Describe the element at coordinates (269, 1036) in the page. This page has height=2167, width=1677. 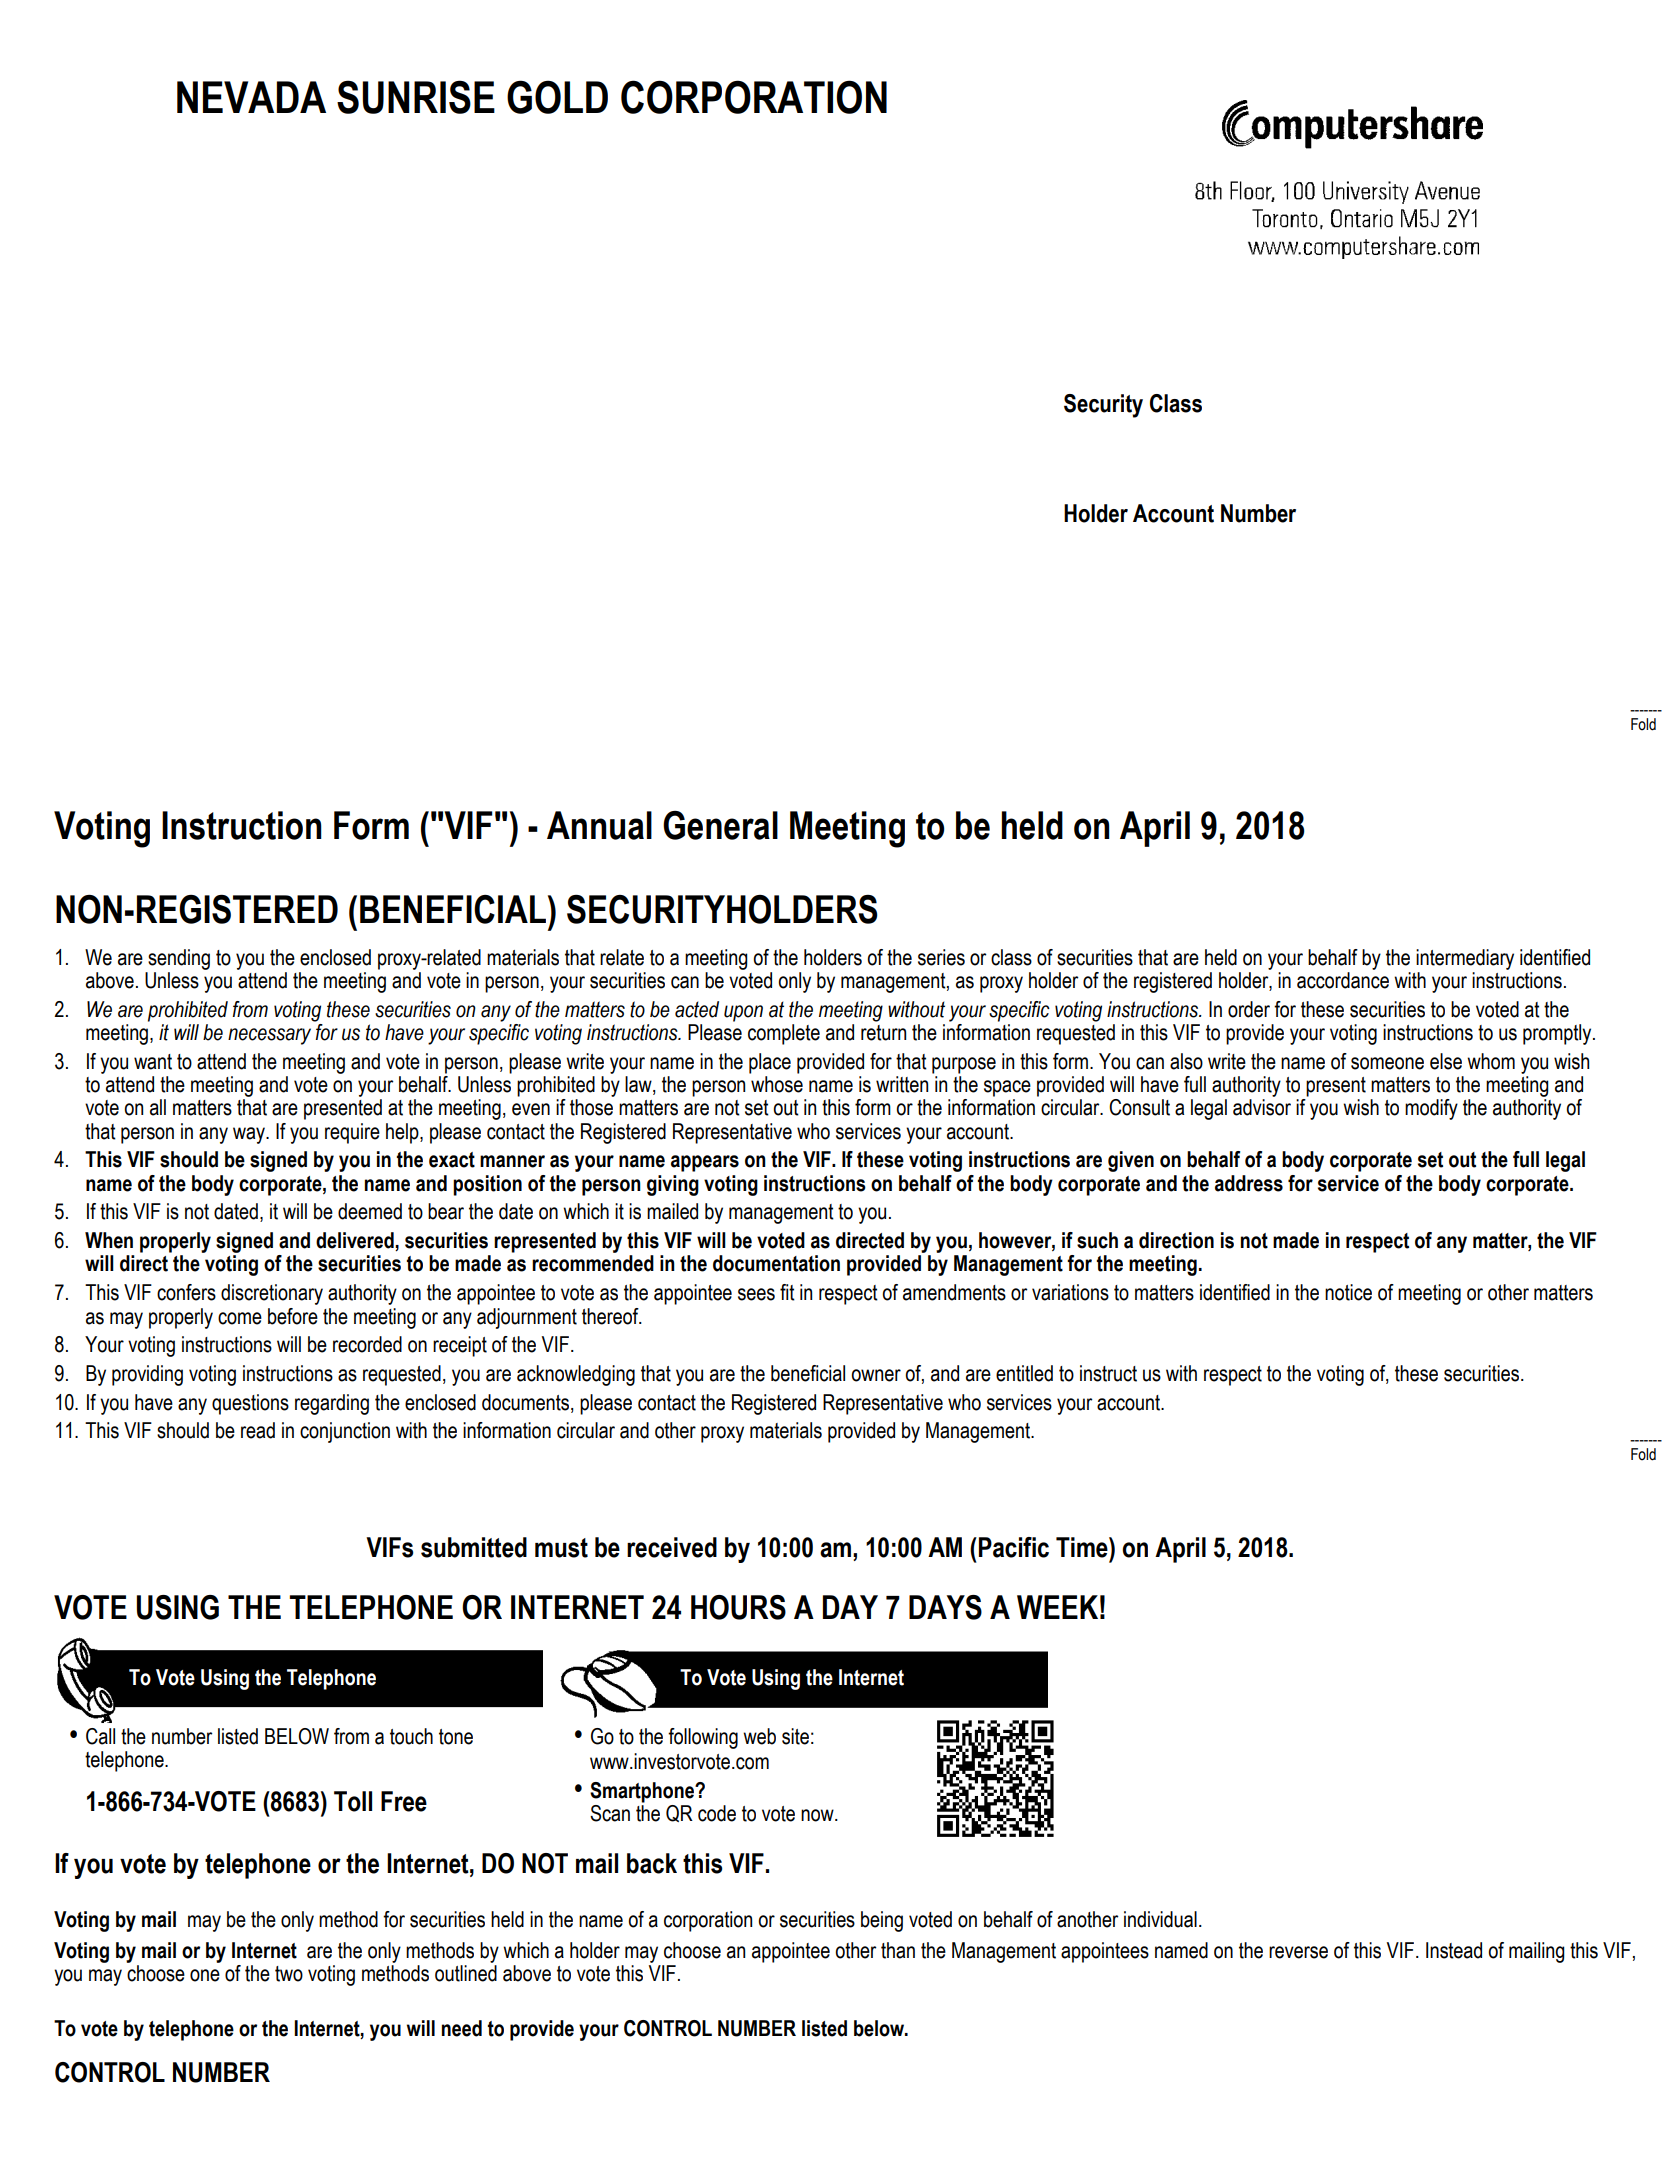
I see `necessary` at that location.
